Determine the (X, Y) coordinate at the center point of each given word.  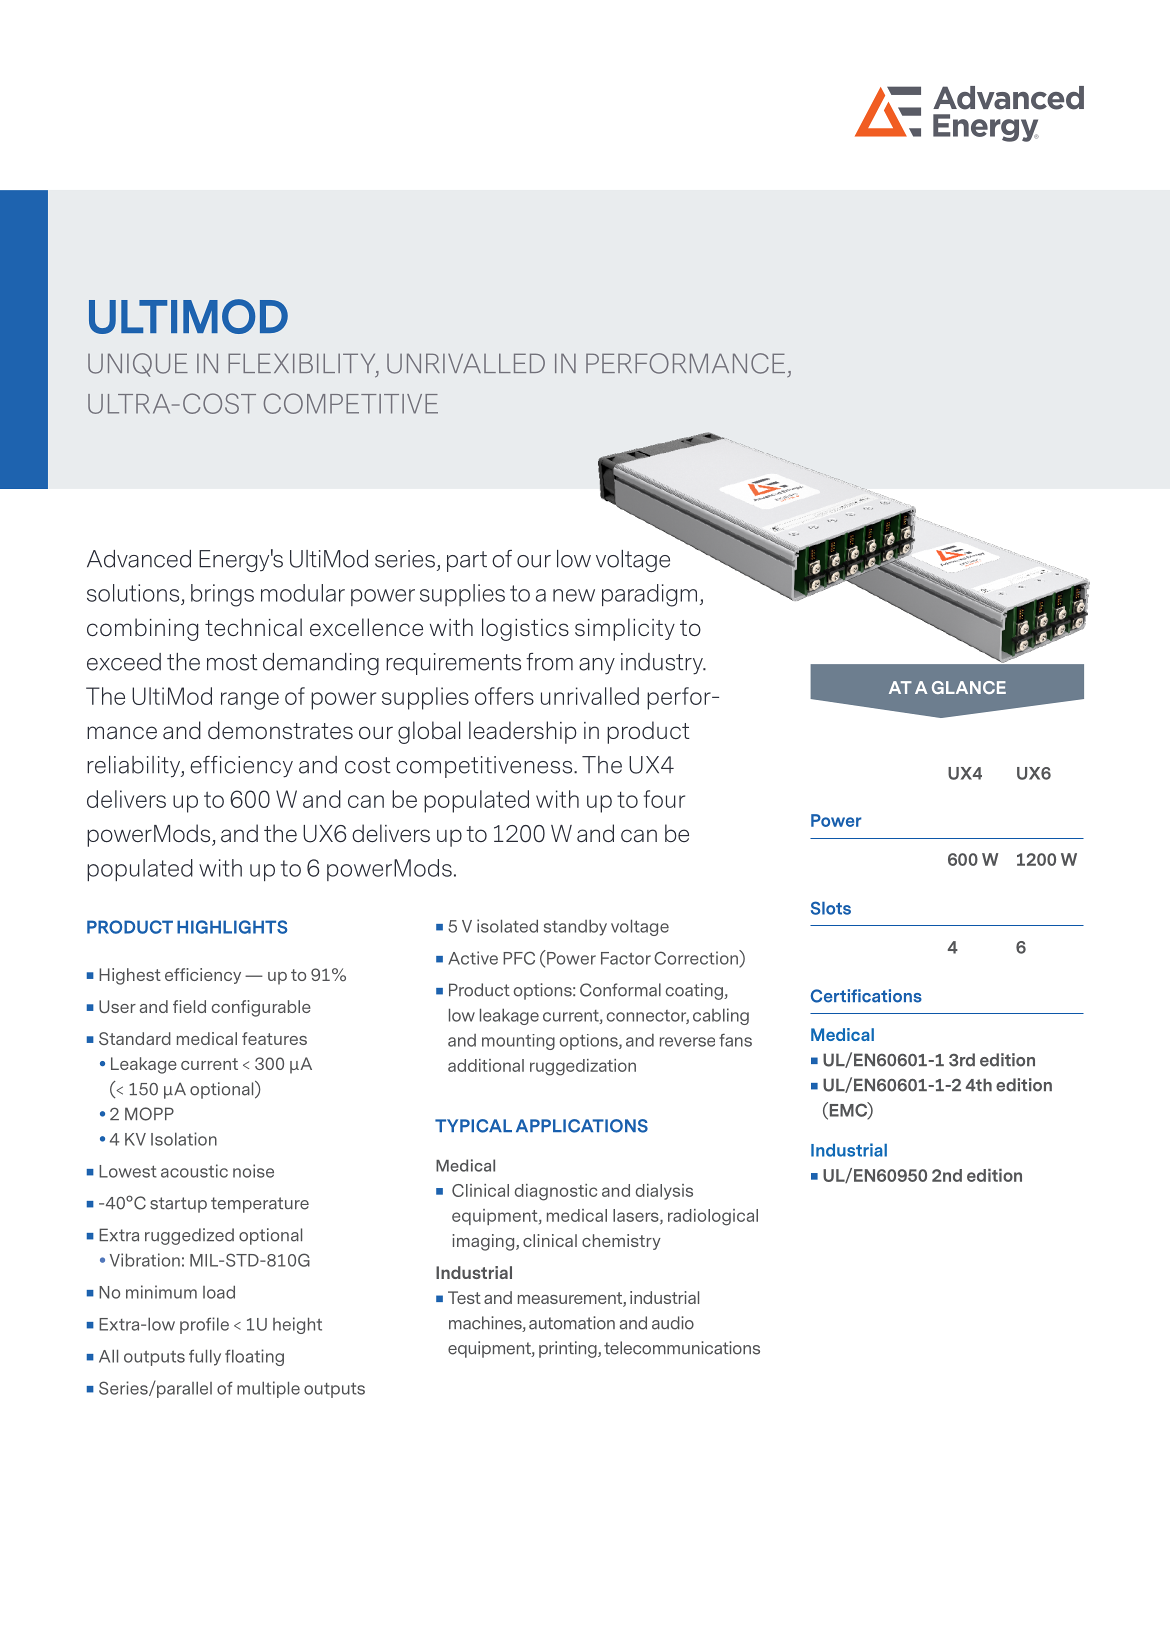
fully (205, 1357)
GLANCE (969, 687)
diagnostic (556, 1192)
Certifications (866, 996)
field (189, 1006)
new (574, 595)
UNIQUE (138, 365)
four (664, 799)
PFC (519, 958)
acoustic (194, 1171)
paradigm (649, 595)
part (467, 561)
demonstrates (280, 730)
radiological (713, 1217)
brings (222, 595)
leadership (523, 732)
